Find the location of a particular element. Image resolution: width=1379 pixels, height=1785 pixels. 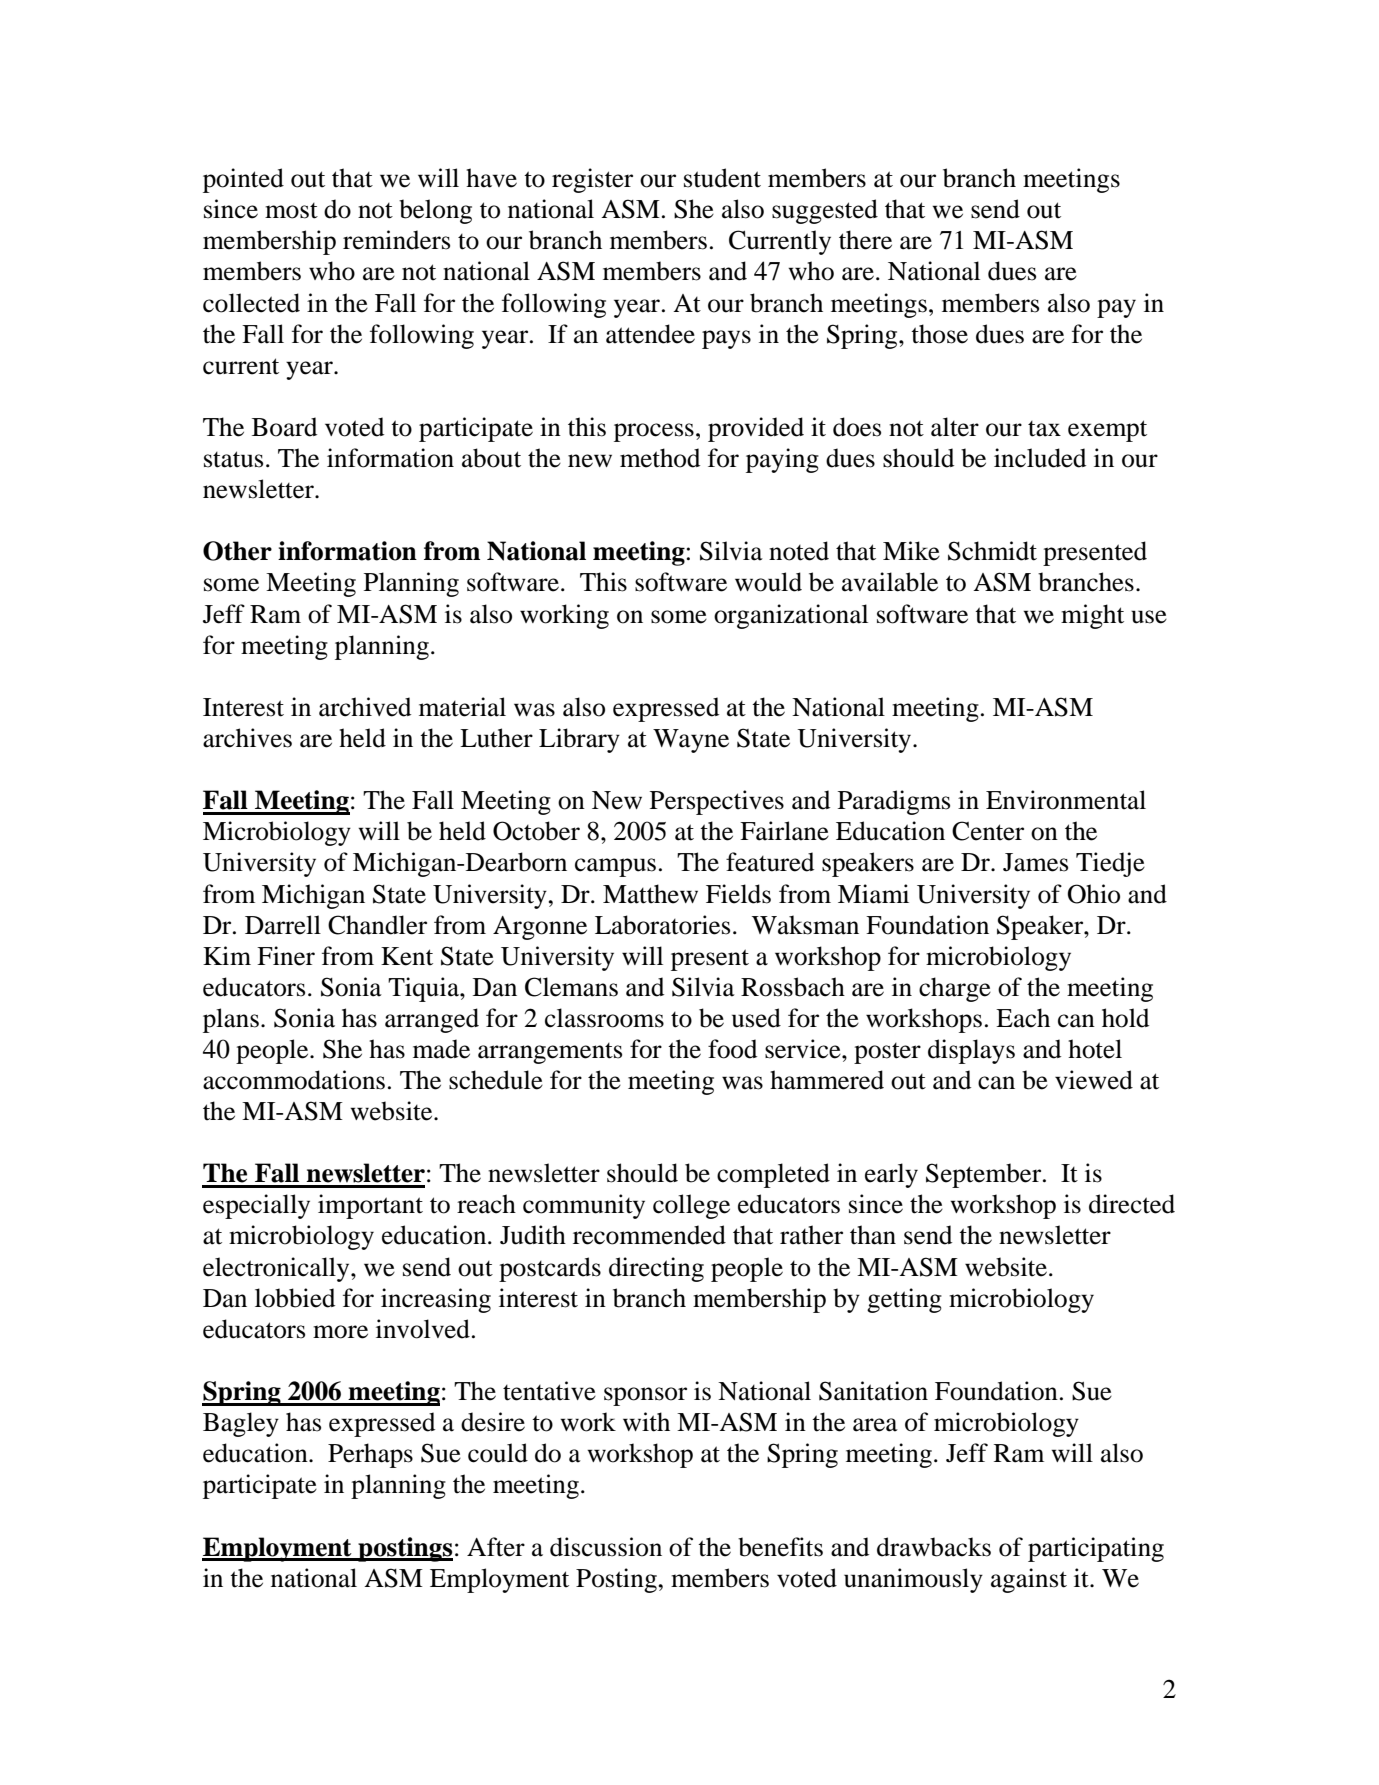

there is located at coordinates (865, 240).
